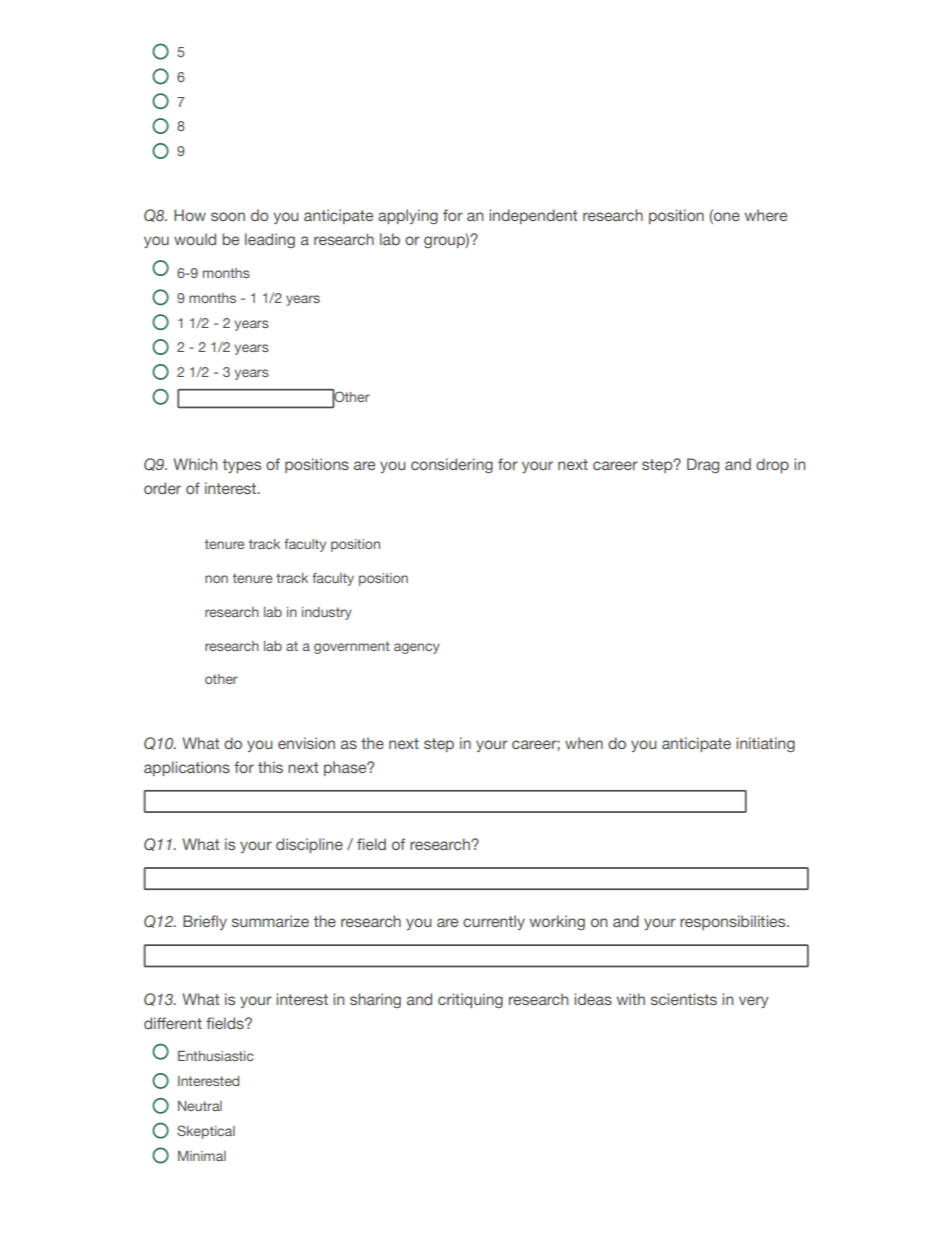 Image resolution: width=952 pixels, height=1233 pixels. I want to click on non, so click(216, 579).
